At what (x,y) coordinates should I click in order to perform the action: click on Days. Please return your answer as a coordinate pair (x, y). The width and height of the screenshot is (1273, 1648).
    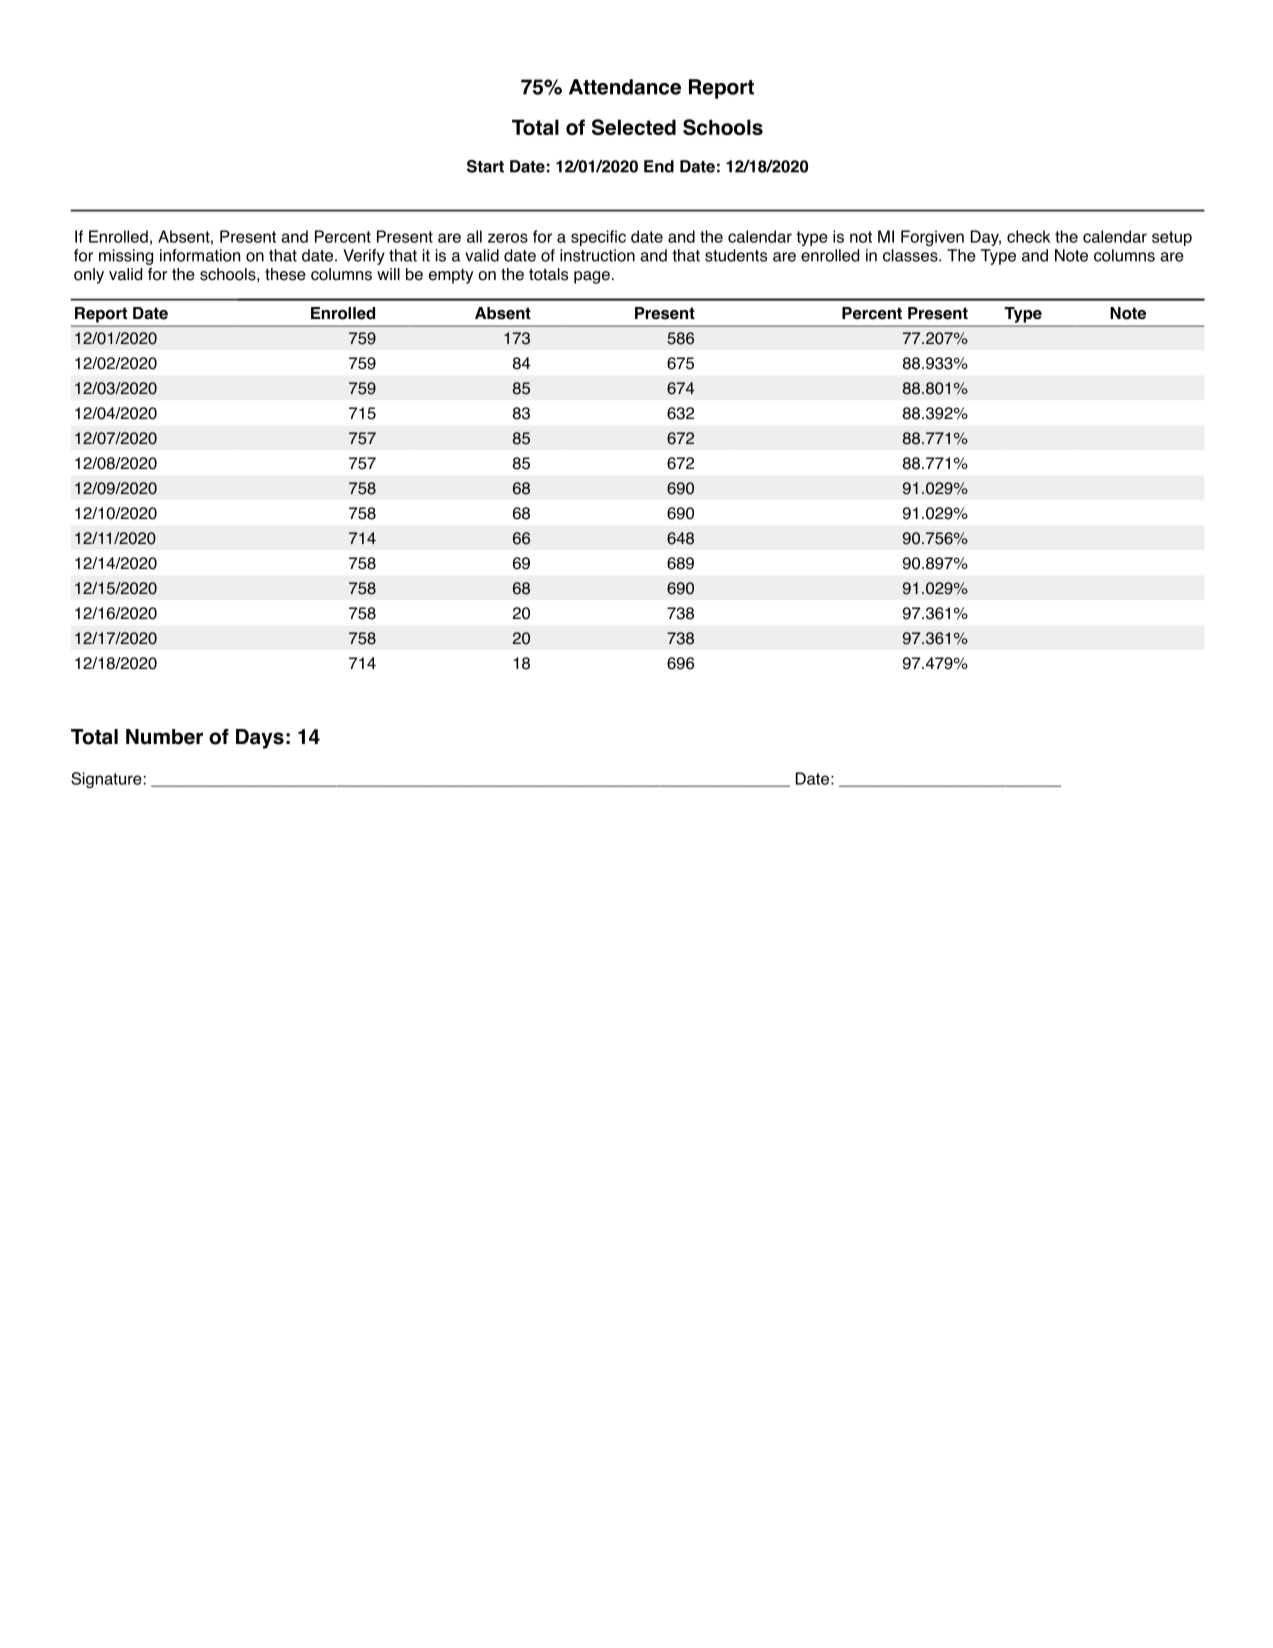
    Looking at the image, I should click on (260, 739).
